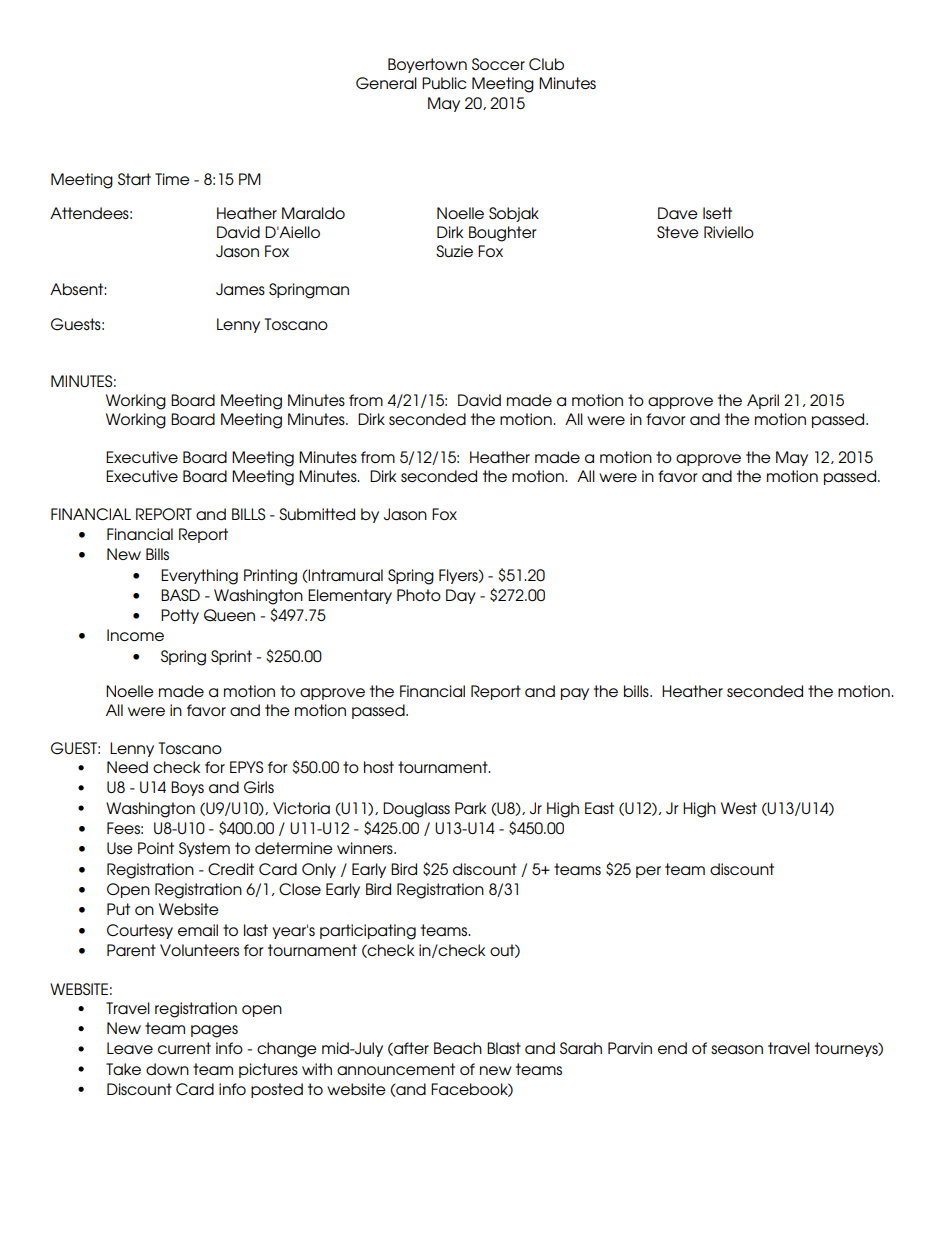  Describe the element at coordinates (184, 1048) in the image. I see `current` at that location.
